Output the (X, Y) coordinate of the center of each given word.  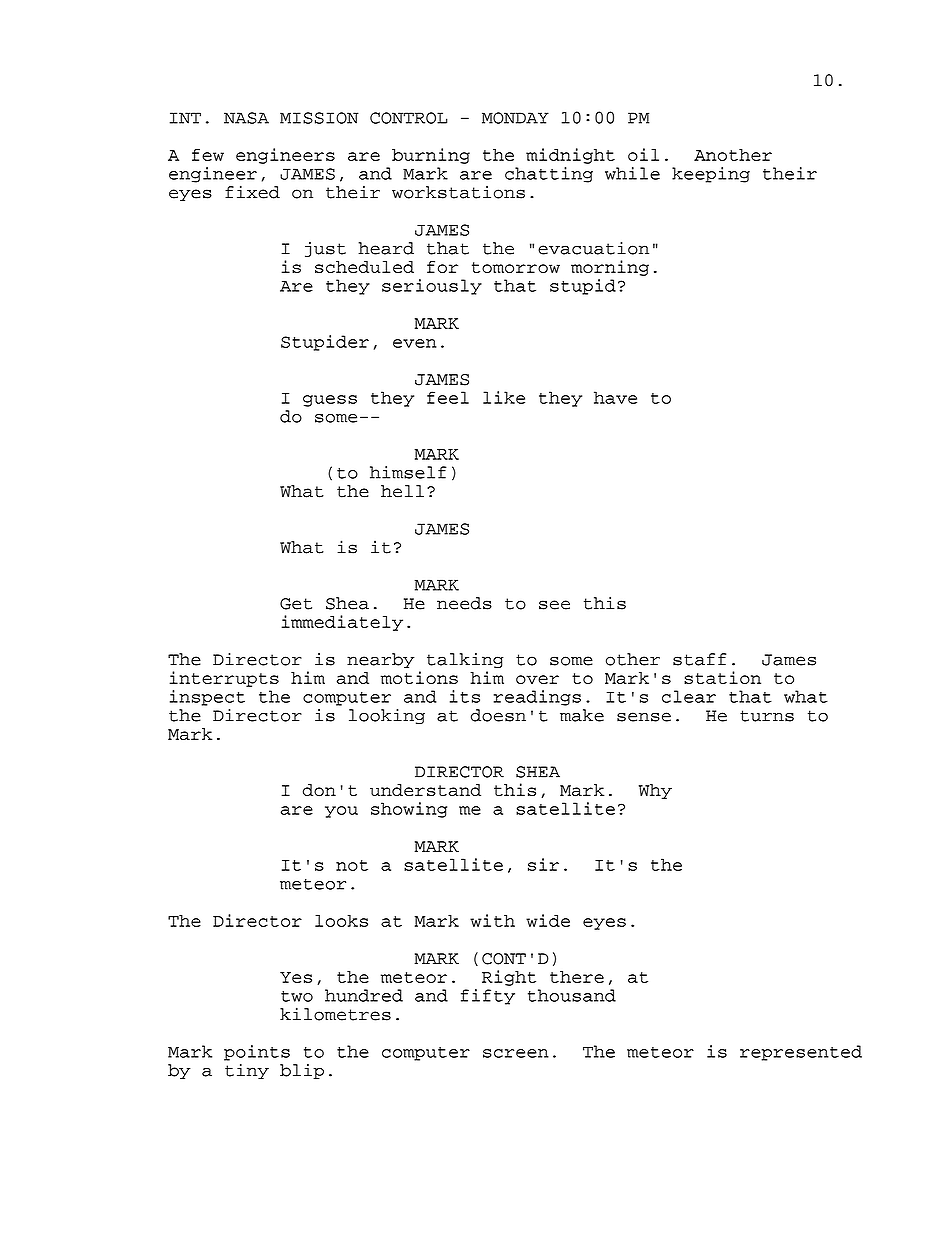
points (257, 1053)
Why (655, 791)
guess (330, 401)
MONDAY (515, 118)
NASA (246, 118)
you (341, 812)
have (615, 397)
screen (516, 1053)
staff (699, 659)
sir (543, 864)
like (504, 397)
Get (296, 604)
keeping (711, 175)
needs (464, 603)
